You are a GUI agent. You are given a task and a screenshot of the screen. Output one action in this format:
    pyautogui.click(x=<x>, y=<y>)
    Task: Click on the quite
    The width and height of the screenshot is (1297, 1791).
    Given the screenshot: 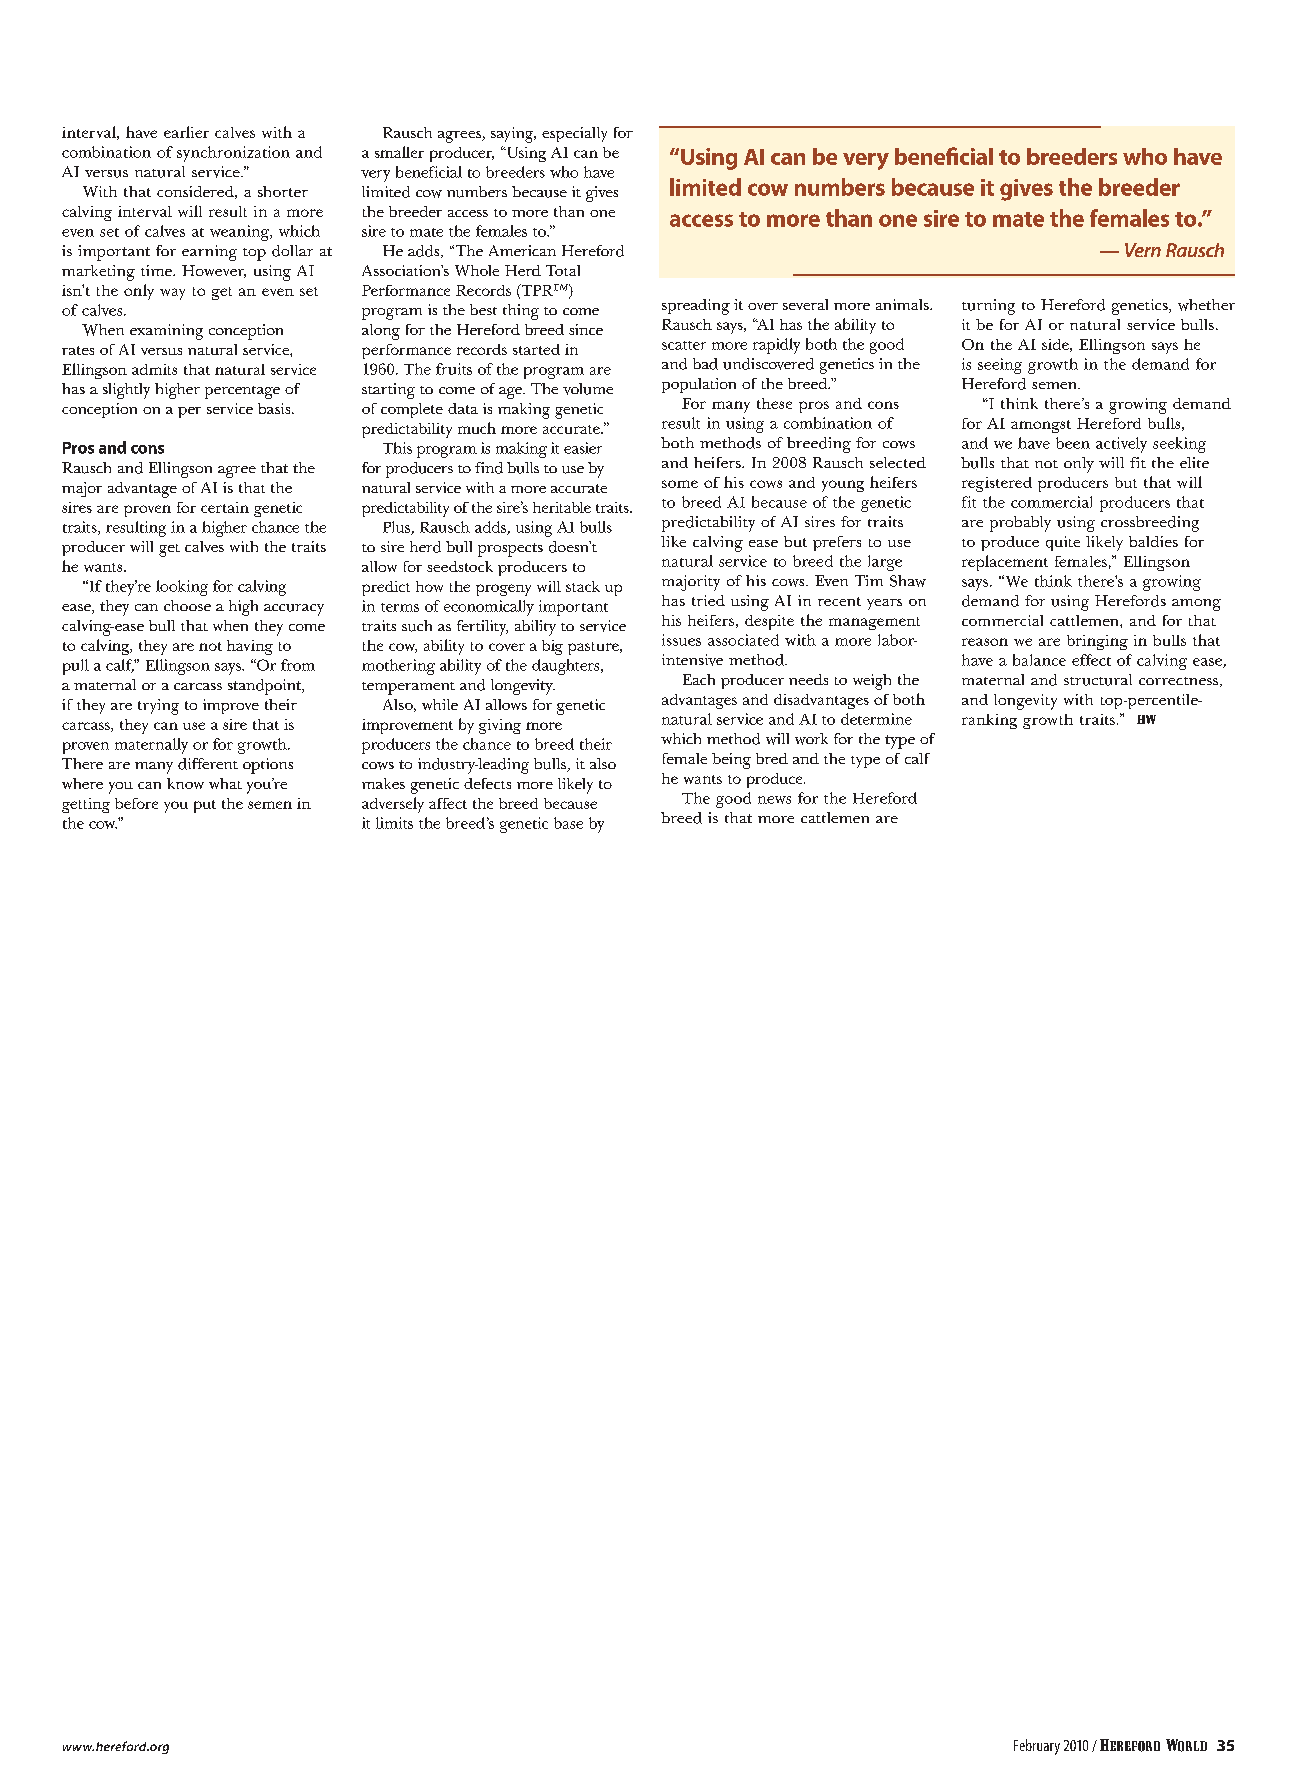 What is the action you would take?
    pyautogui.click(x=1063, y=543)
